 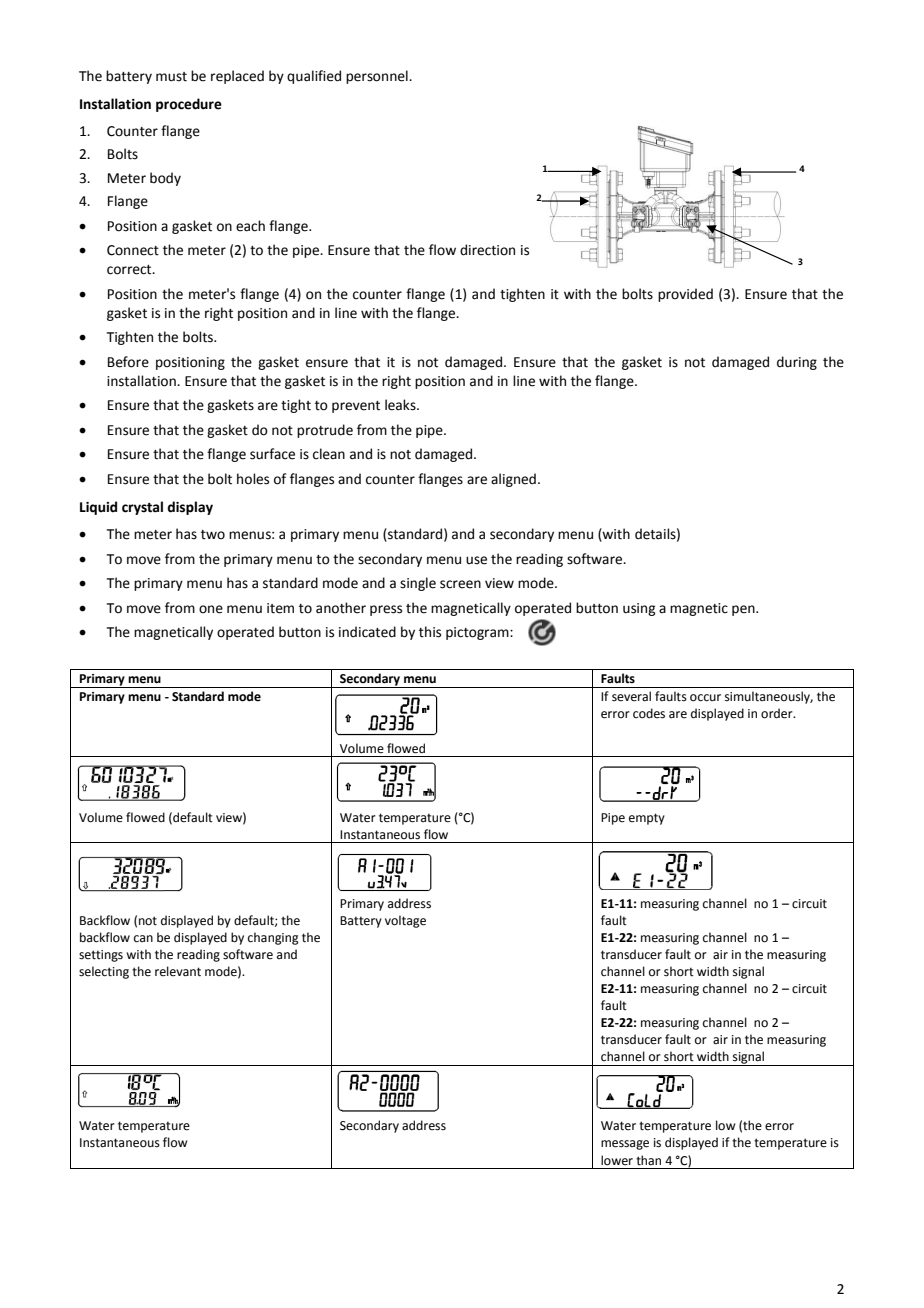 What do you see at coordinates (647, 819) in the screenshot?
I see `empty` at bounding box center [647, 819].
